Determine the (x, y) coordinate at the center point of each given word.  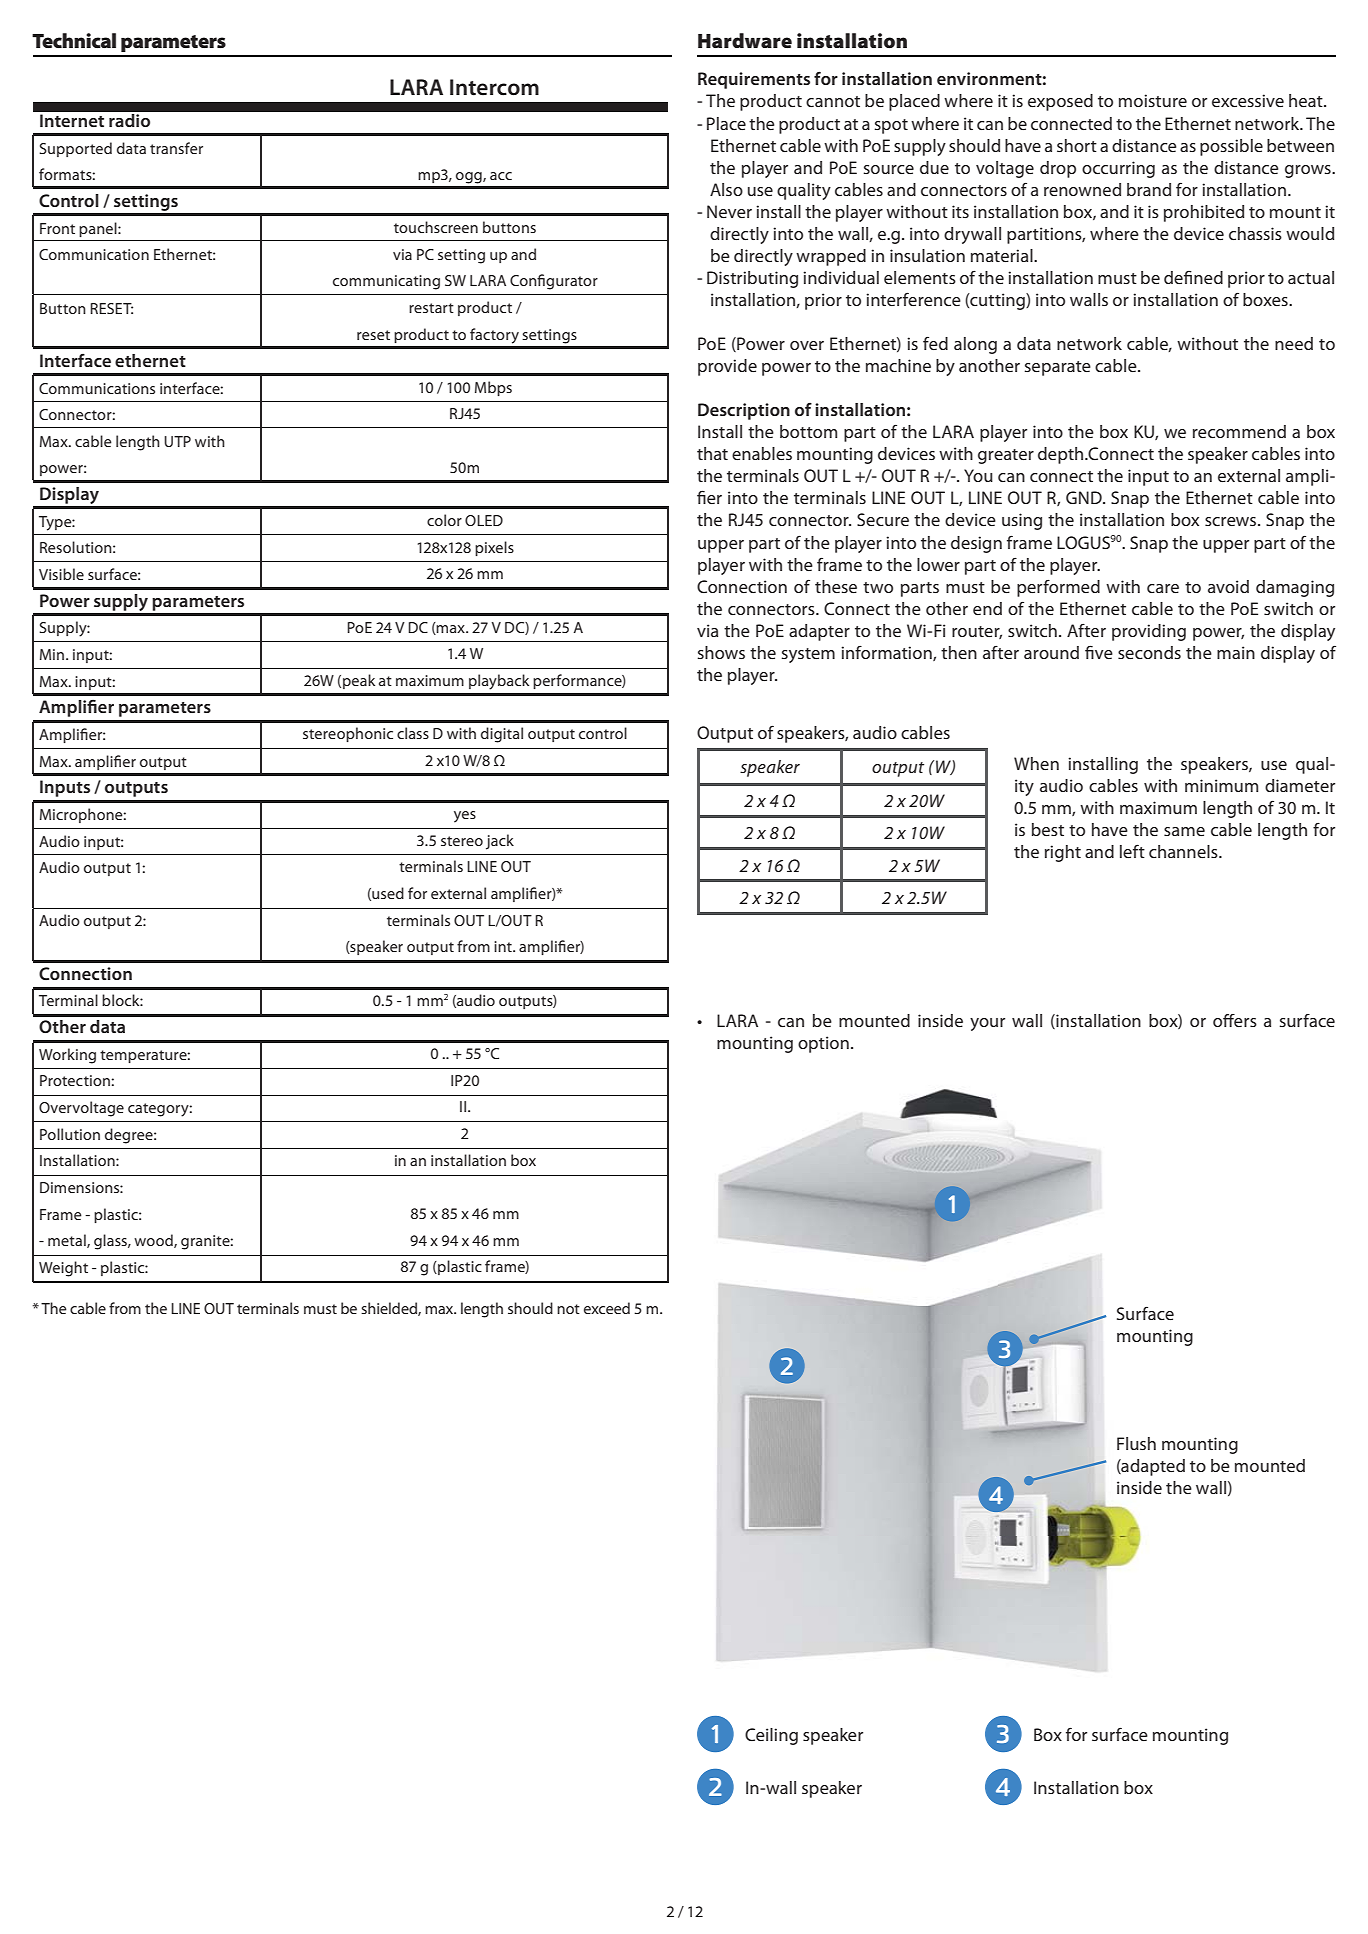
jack (500, 842)
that (712, 453)
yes (465, 817)
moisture (1153, 100)
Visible (61, 574)
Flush (1136, 1443)
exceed (607, 1308)
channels (1184, 851)
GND (1085, 497)
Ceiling (771, 1736)
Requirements (754, 80)
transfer (176, 148)
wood (154, 1241)
